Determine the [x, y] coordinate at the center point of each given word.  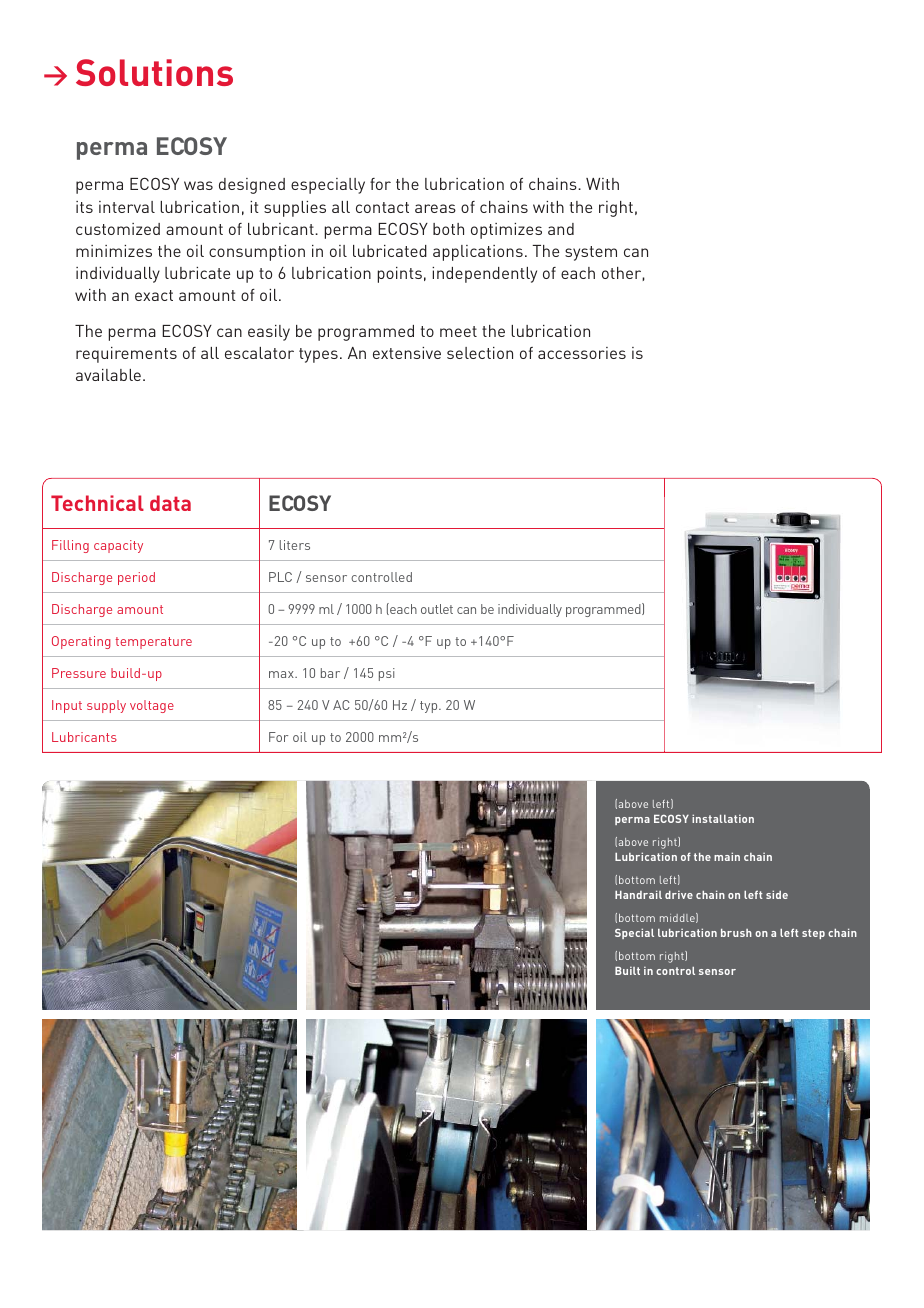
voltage [152, 706]
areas [435, 208]
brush [736, 933]
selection [480, 353]
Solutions [154, 72]
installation [723, 818]
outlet [437, 609]
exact [154, 295]
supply [106, 706]
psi [387, 674]
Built [627, 970]
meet [458, 331]
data [170, 503]
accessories [582, 353]
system [591, 253]
